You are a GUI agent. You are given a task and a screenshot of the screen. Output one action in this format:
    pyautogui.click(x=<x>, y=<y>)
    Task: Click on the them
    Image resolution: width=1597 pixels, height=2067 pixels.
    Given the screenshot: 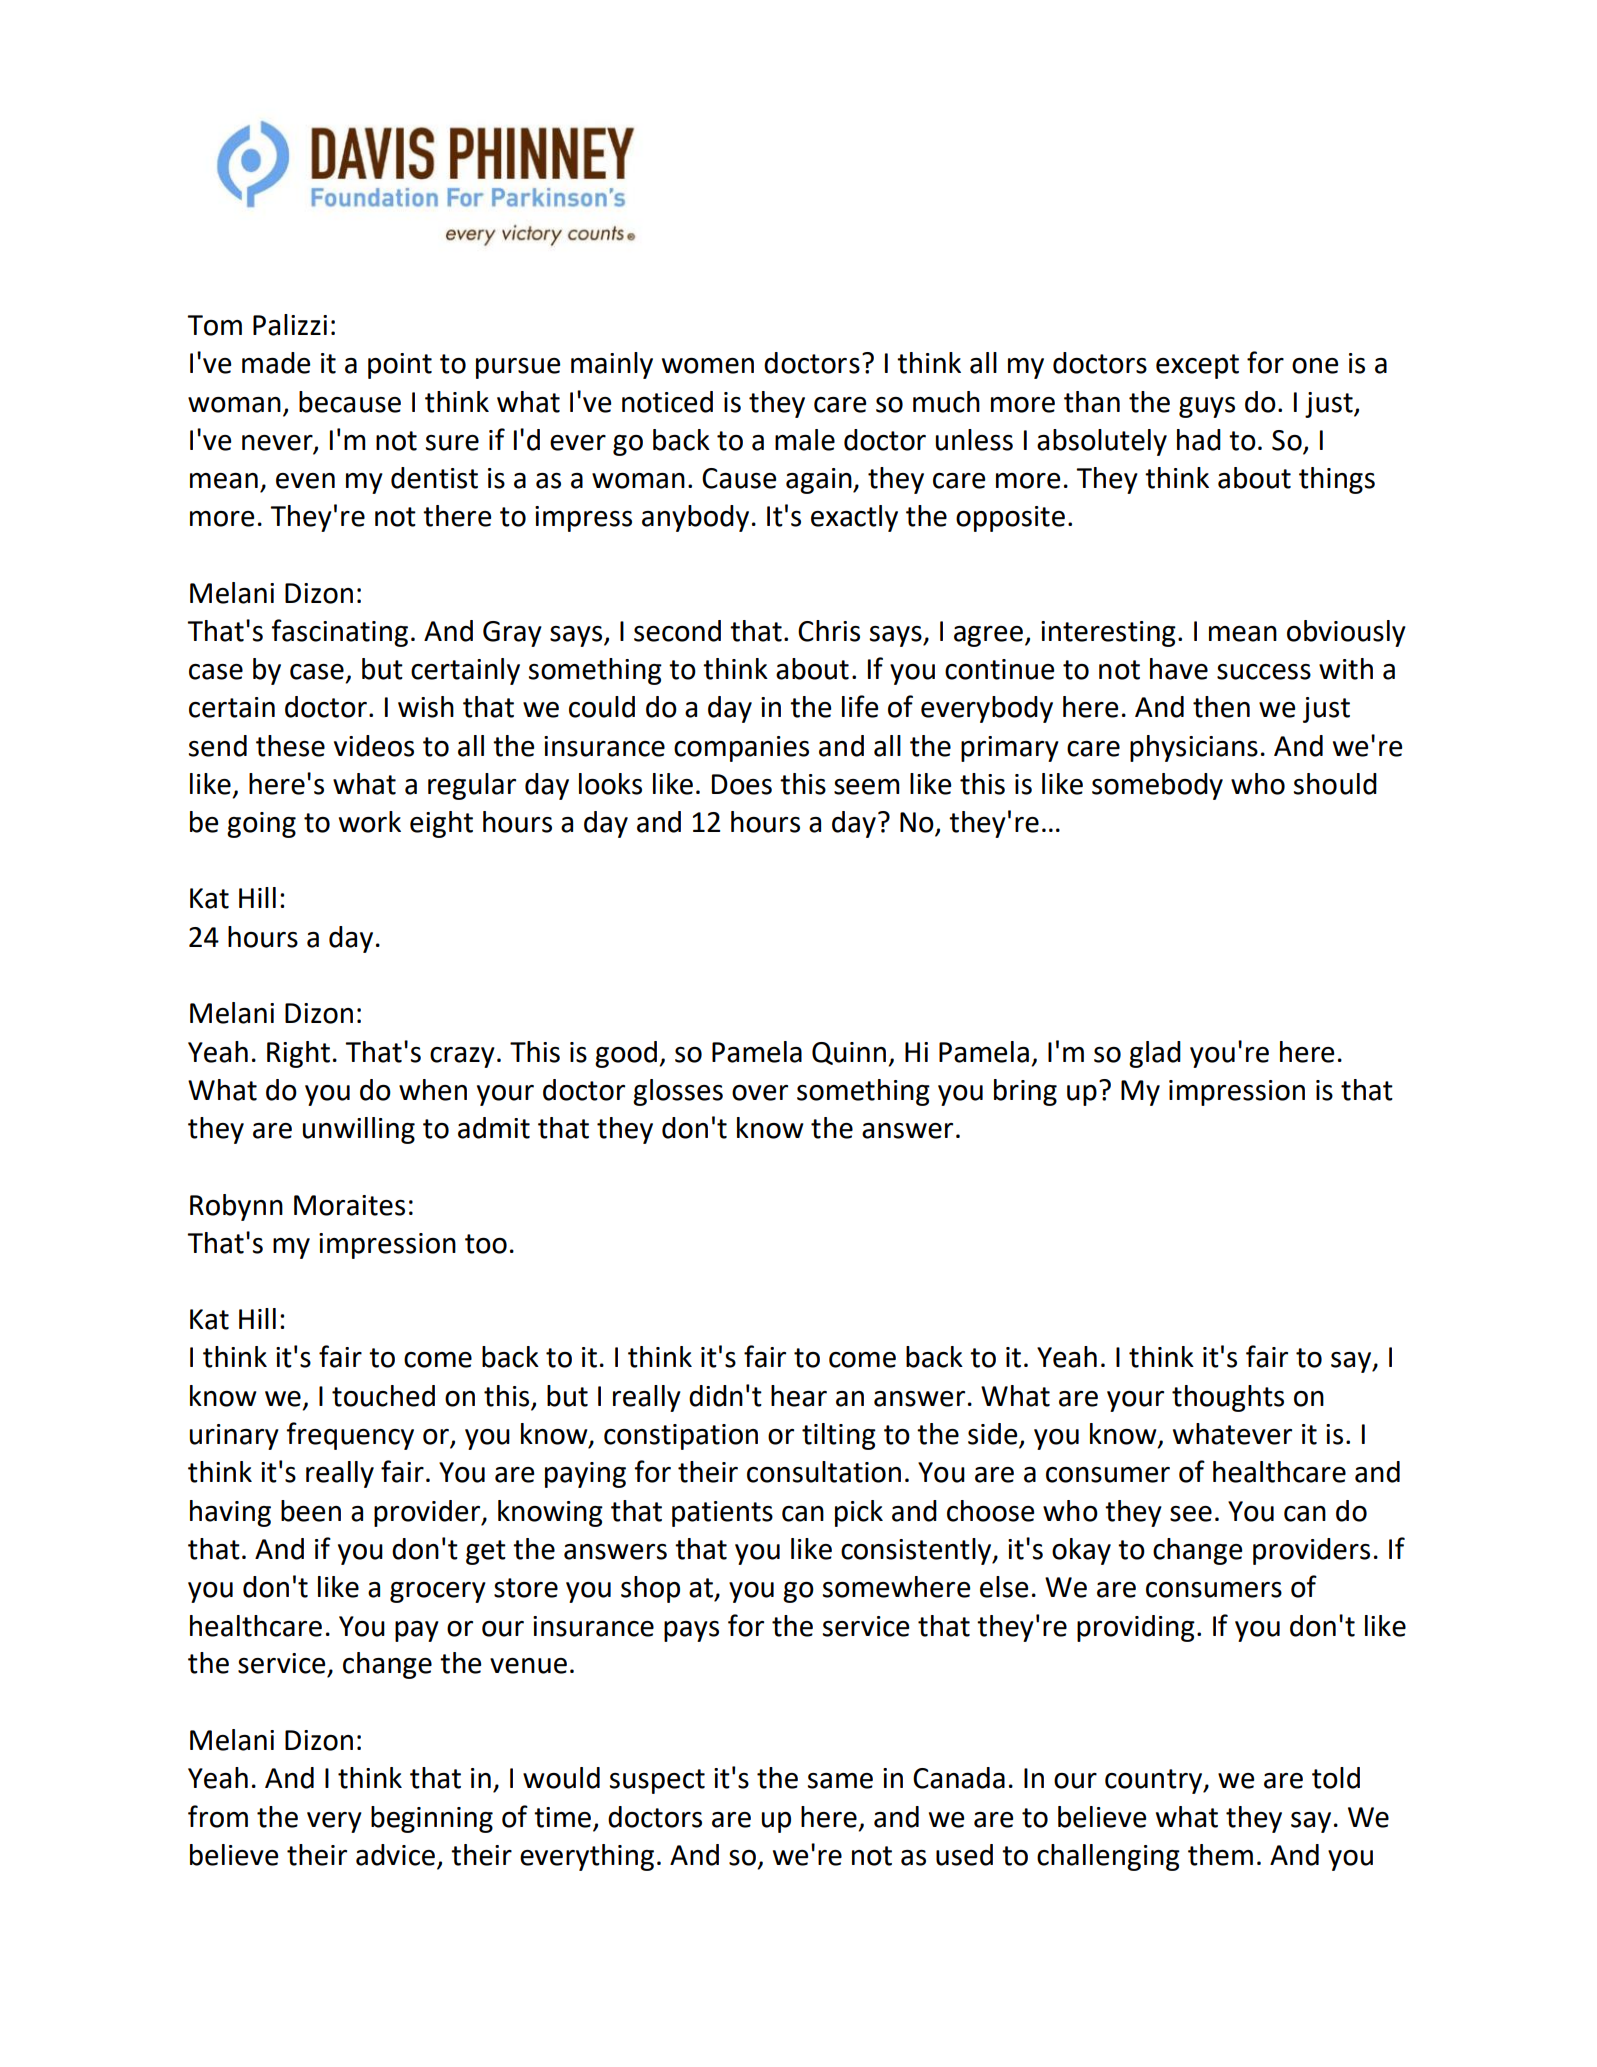 What is the action you would take?
    pyautogui.click(x=1220, y=1855)
